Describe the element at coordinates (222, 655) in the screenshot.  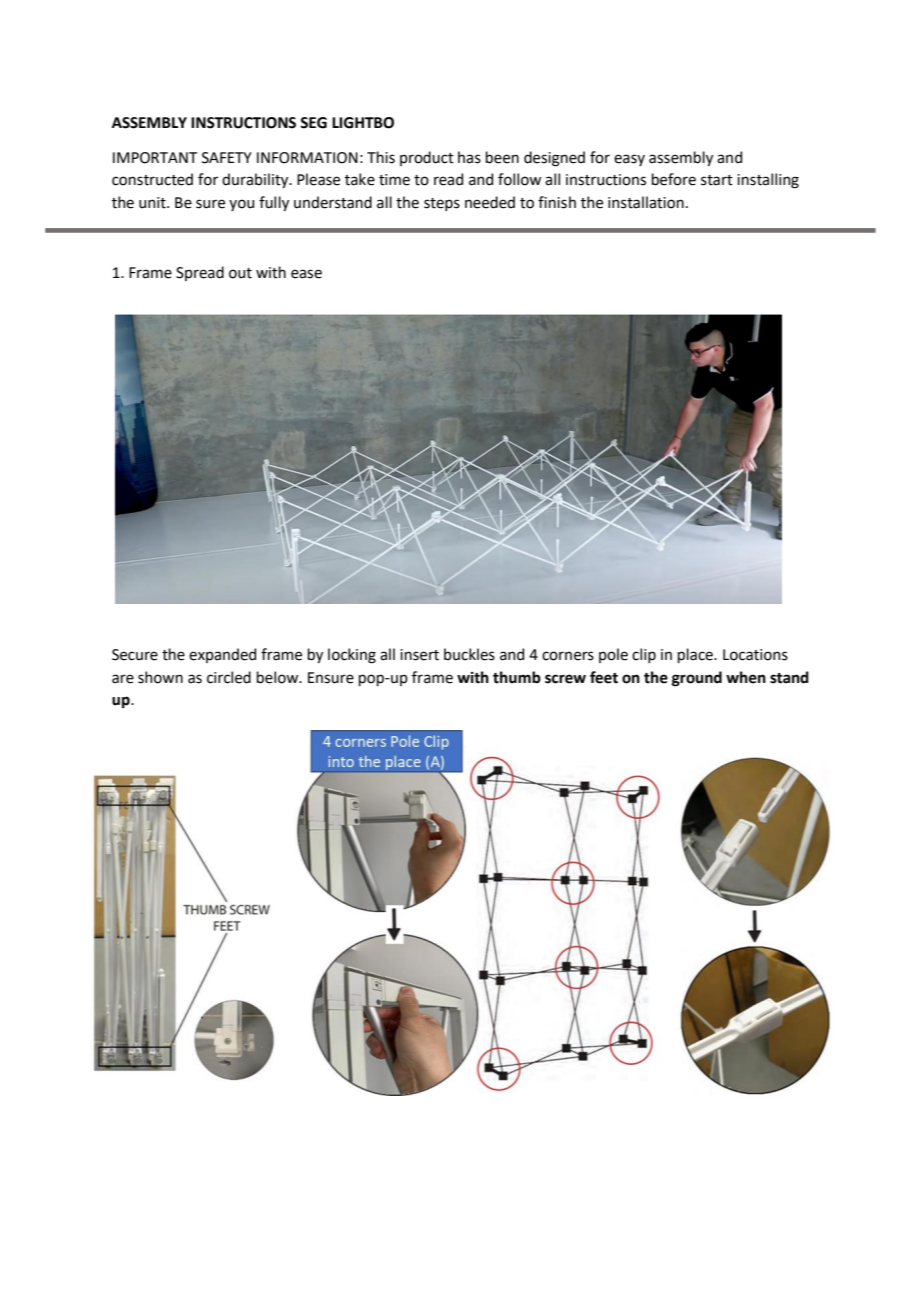
I see `expanded` at that location.
